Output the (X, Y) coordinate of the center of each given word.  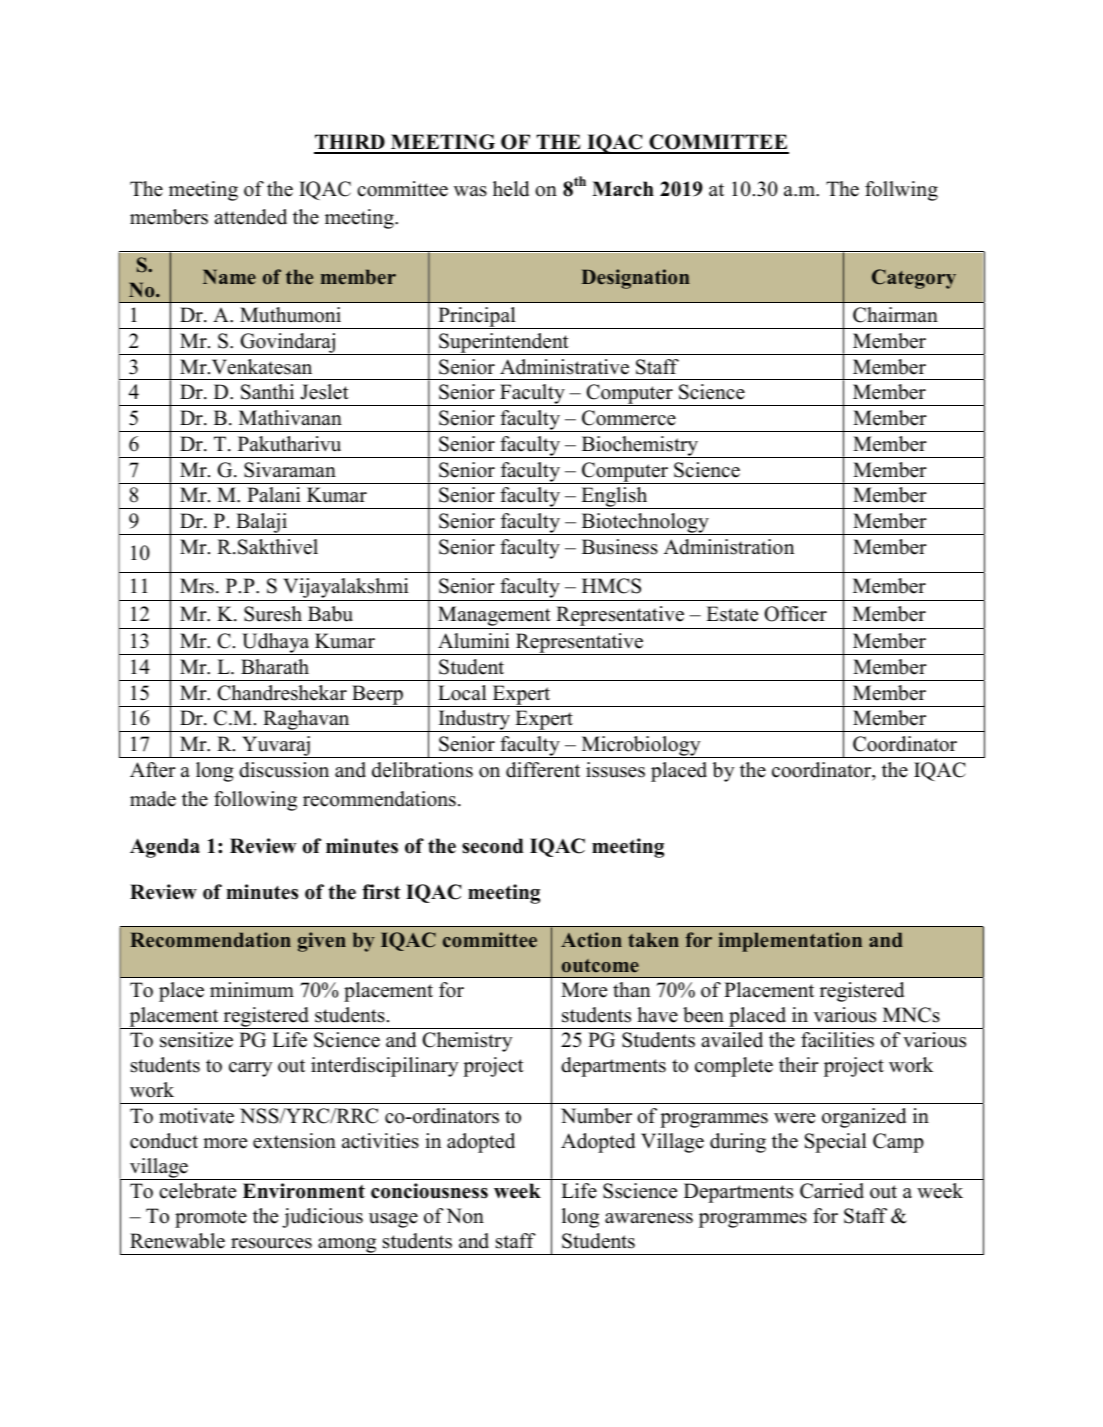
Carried (832, 1191)
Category (914, 279)
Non (465, 1216)
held (511, 189)
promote (211, 1219)
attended (250, 217)
